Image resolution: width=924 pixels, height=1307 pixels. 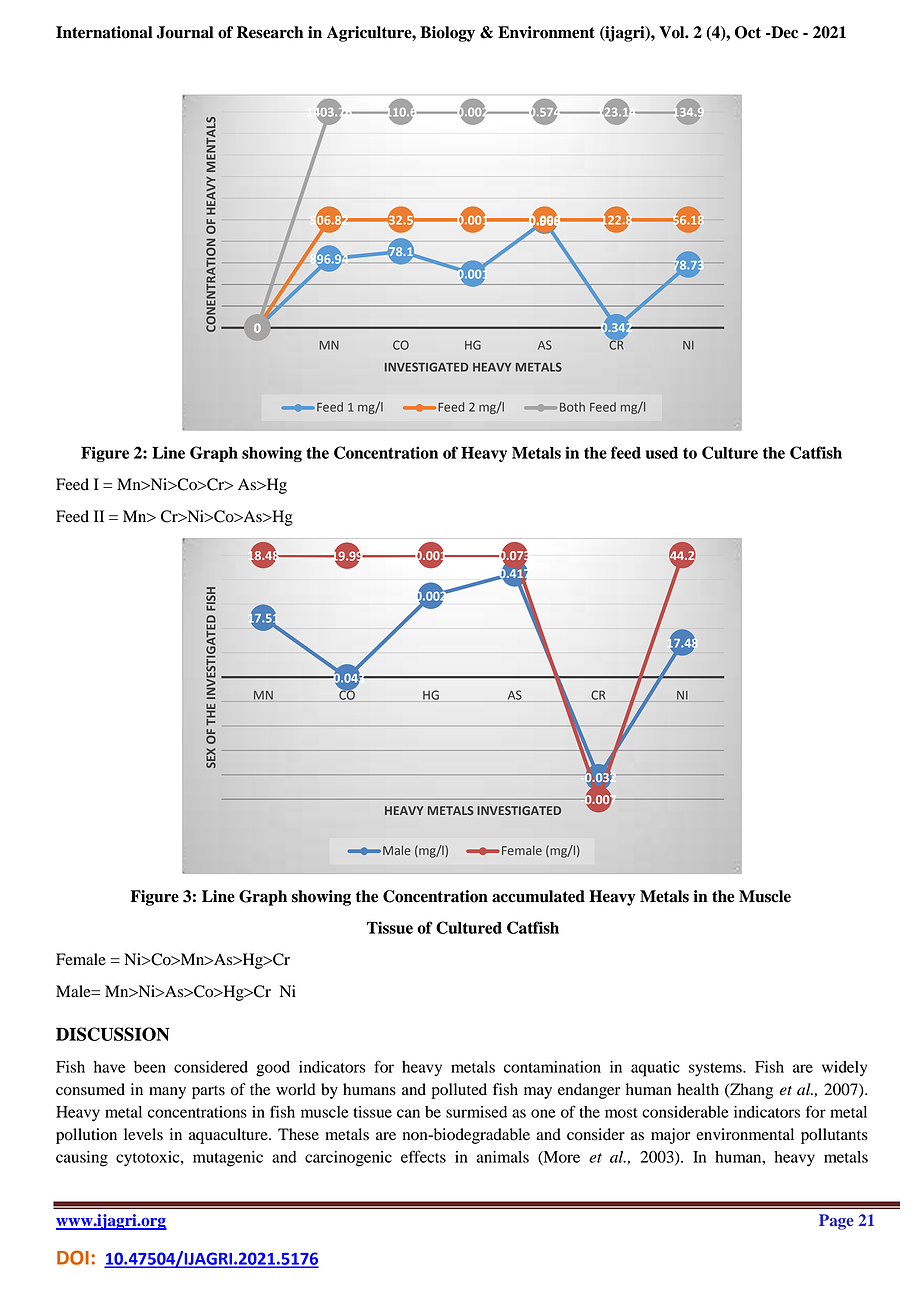 I want to click on contamination, so click(x=552, y=1067).
